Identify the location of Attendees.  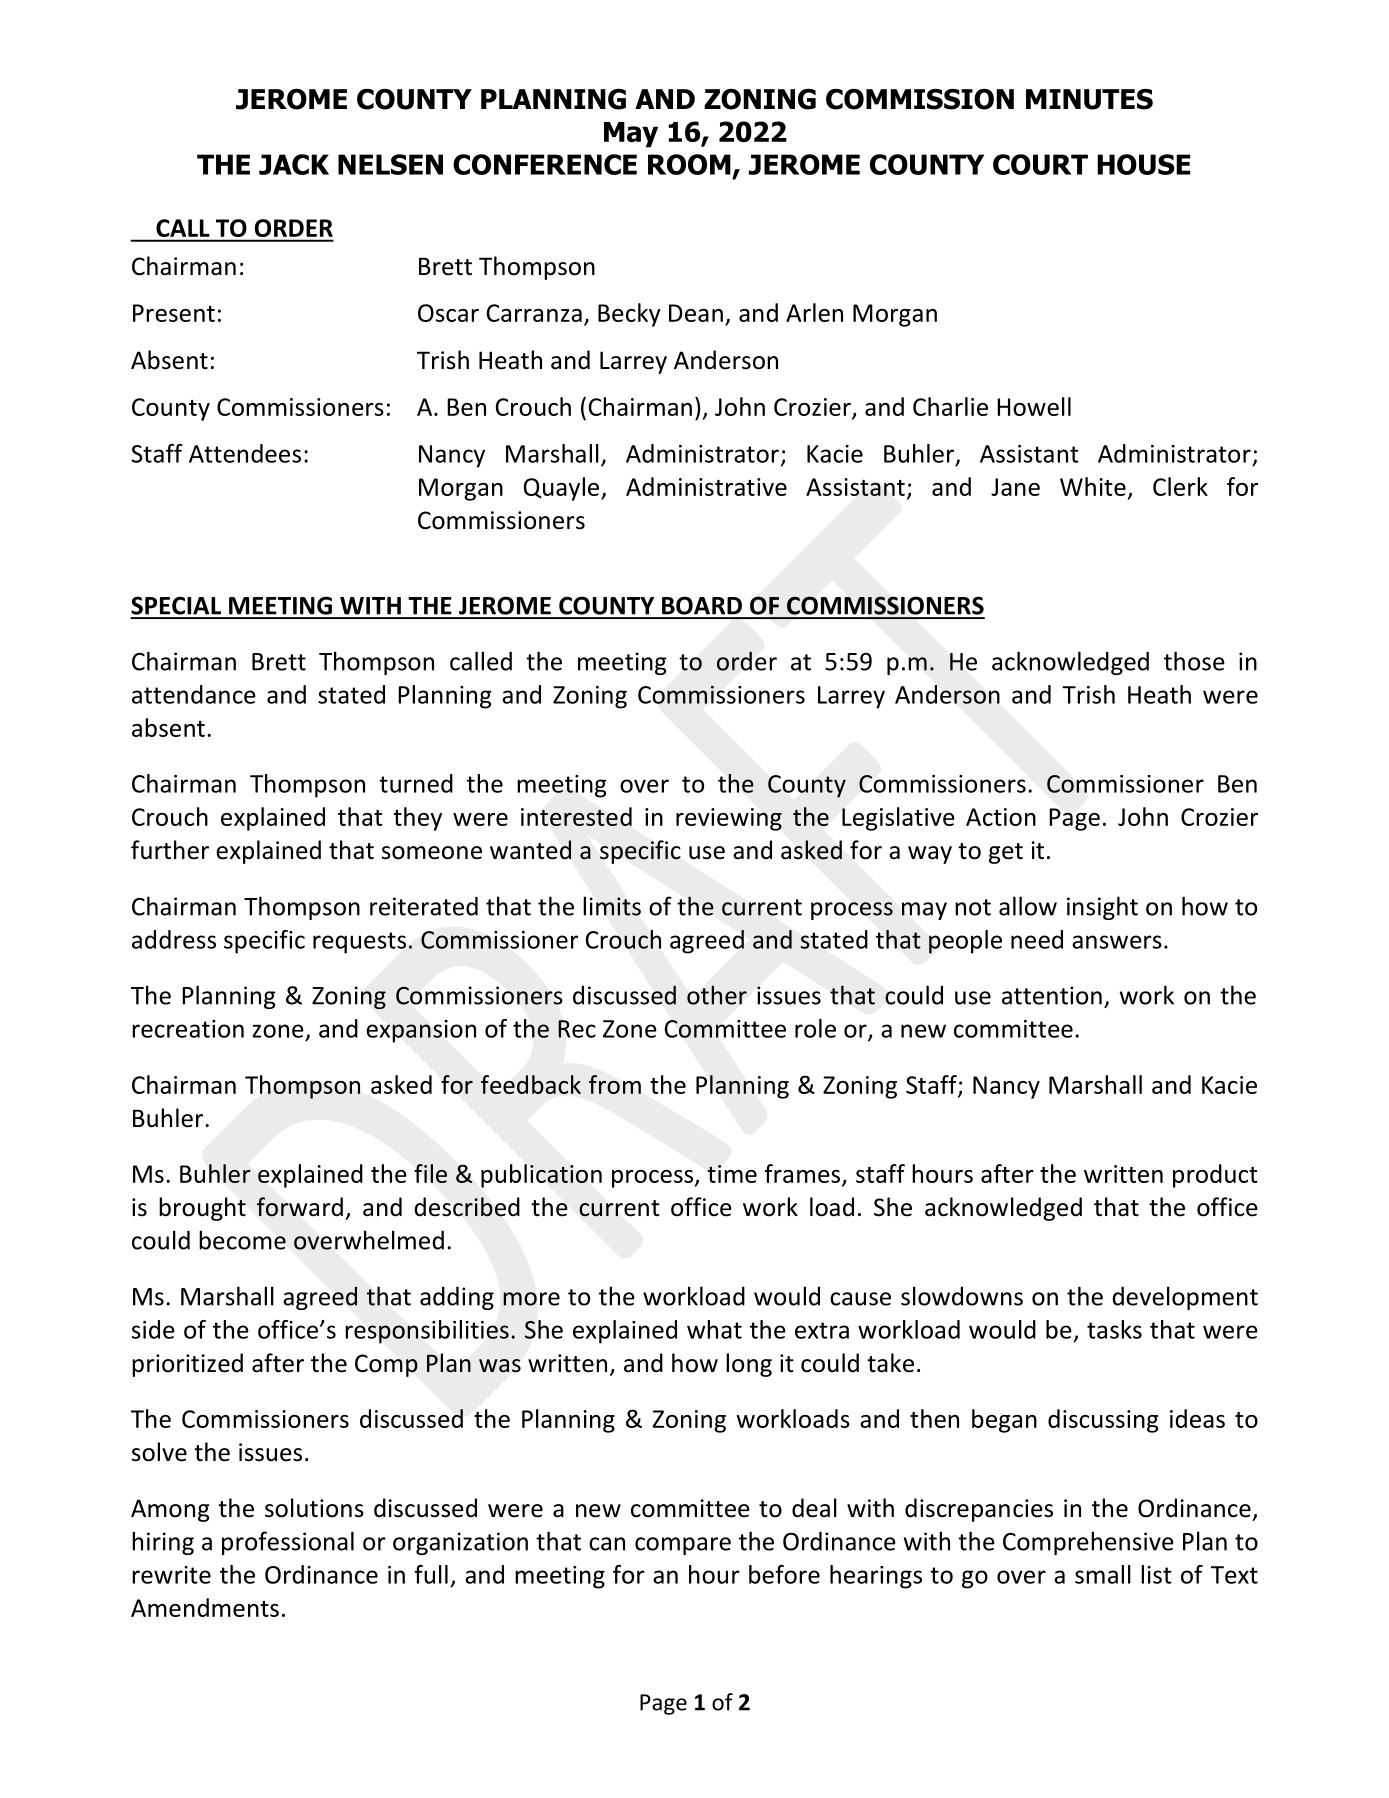
(245, 453).
